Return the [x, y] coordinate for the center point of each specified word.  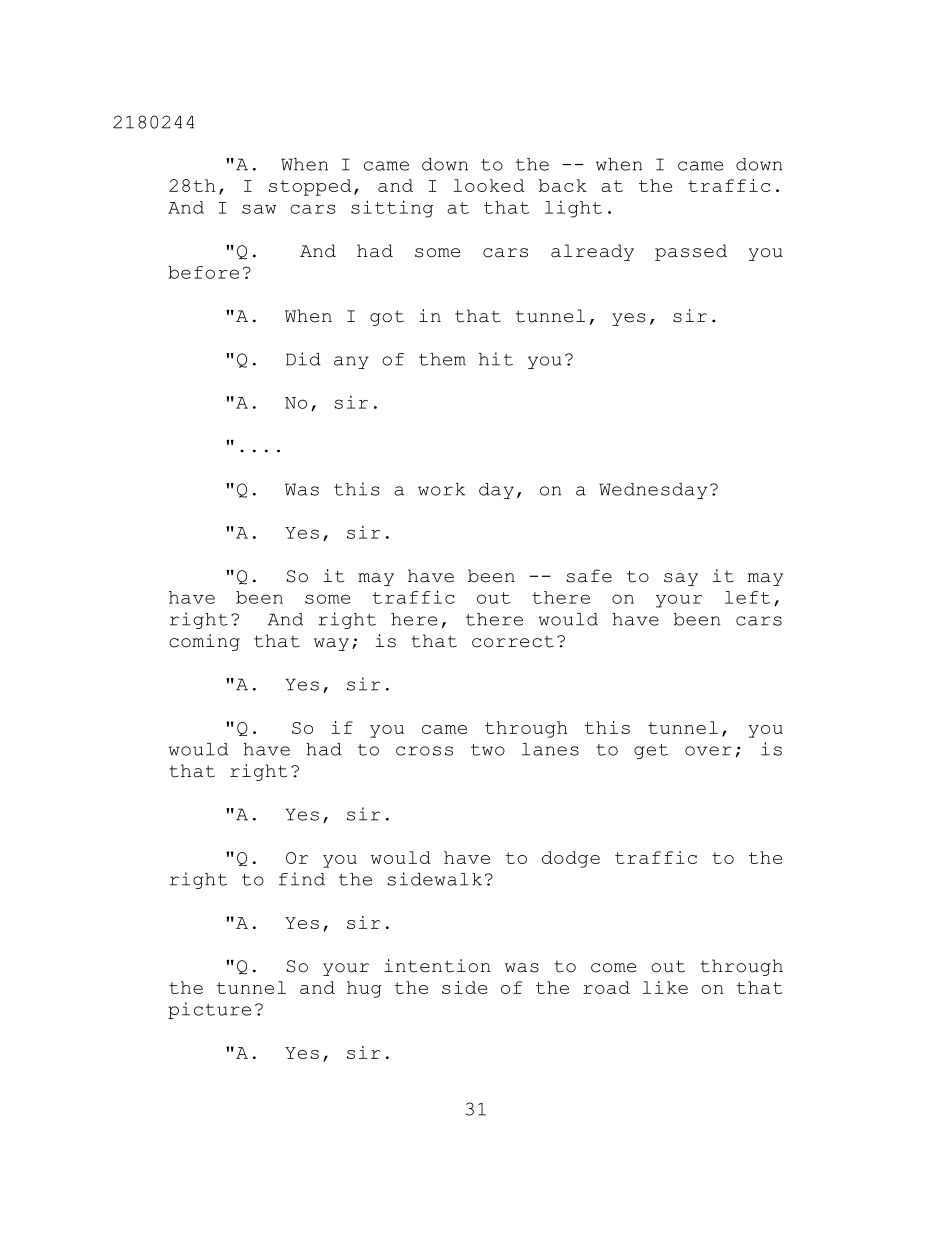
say [681, 579]
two [488, 750]
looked [488, 185]
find [302, 879]
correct [513, 641]
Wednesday [653, 491]
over [708, 751]
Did [303, 359]
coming [204, 642]
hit [496, 359]
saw [259, 209]
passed [691, 252]
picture [209, 1010]
